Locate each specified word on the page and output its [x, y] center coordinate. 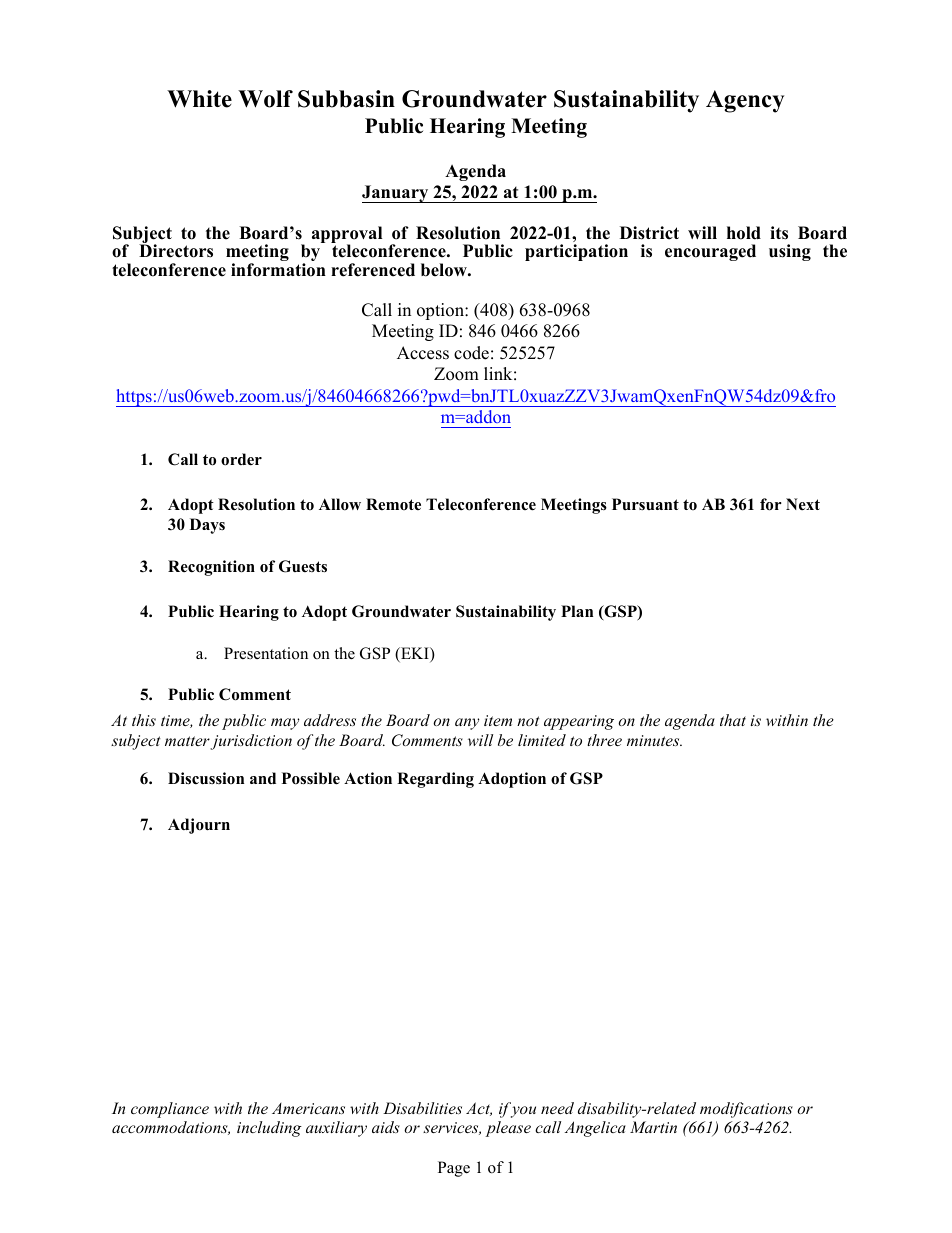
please [508, 1129]
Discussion [206, 778]
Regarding [435, 780]
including [269, 1129]
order [241, 459]
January [396, 194]
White [199, 99]
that [733, 720]
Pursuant [645, 504]
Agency [745, 101]
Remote [393, 504]
